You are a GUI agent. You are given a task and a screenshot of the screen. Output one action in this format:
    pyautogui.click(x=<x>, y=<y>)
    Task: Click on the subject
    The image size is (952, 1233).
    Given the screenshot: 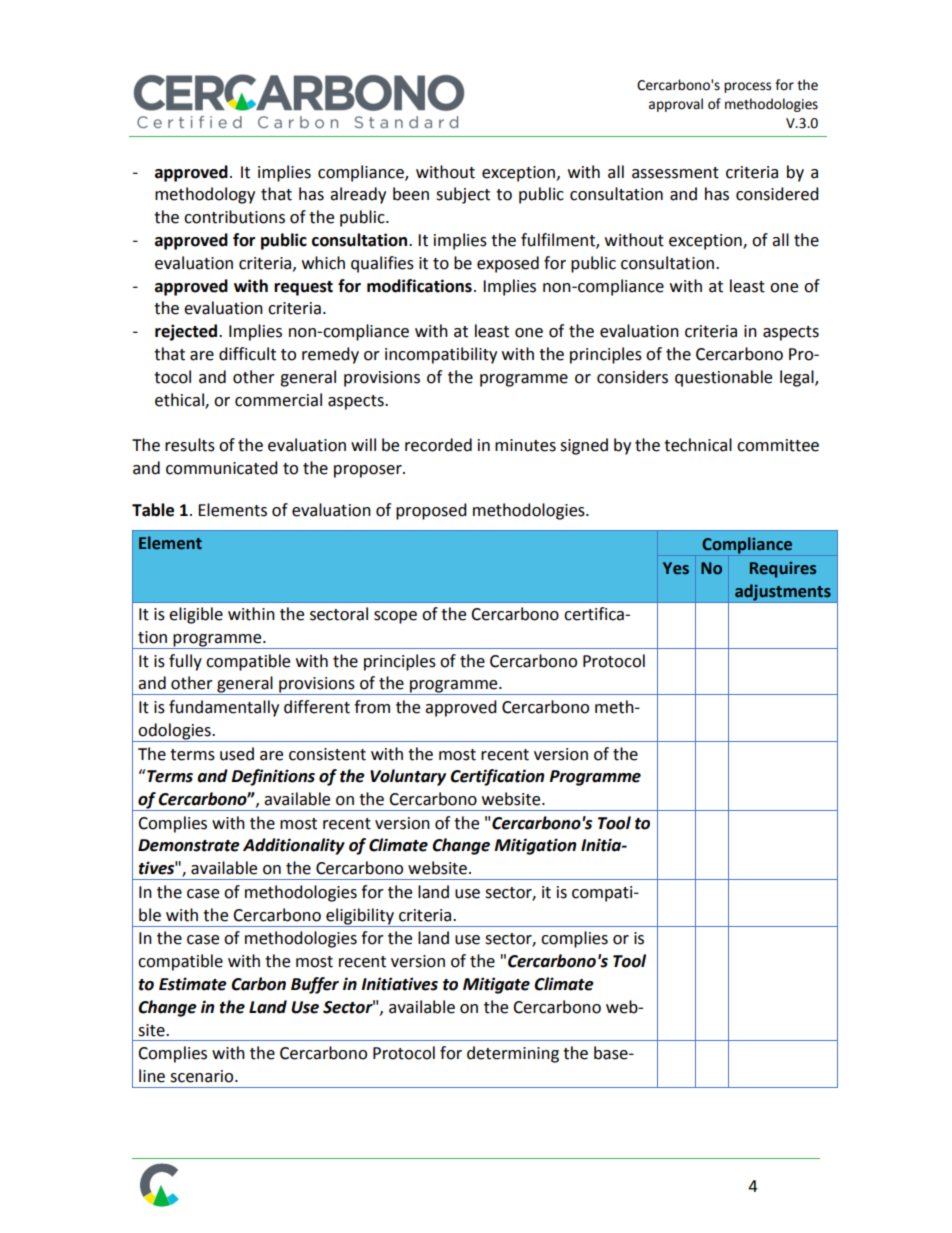 What is the action you would take?
    pyautogui.click(x=463, y=195)
